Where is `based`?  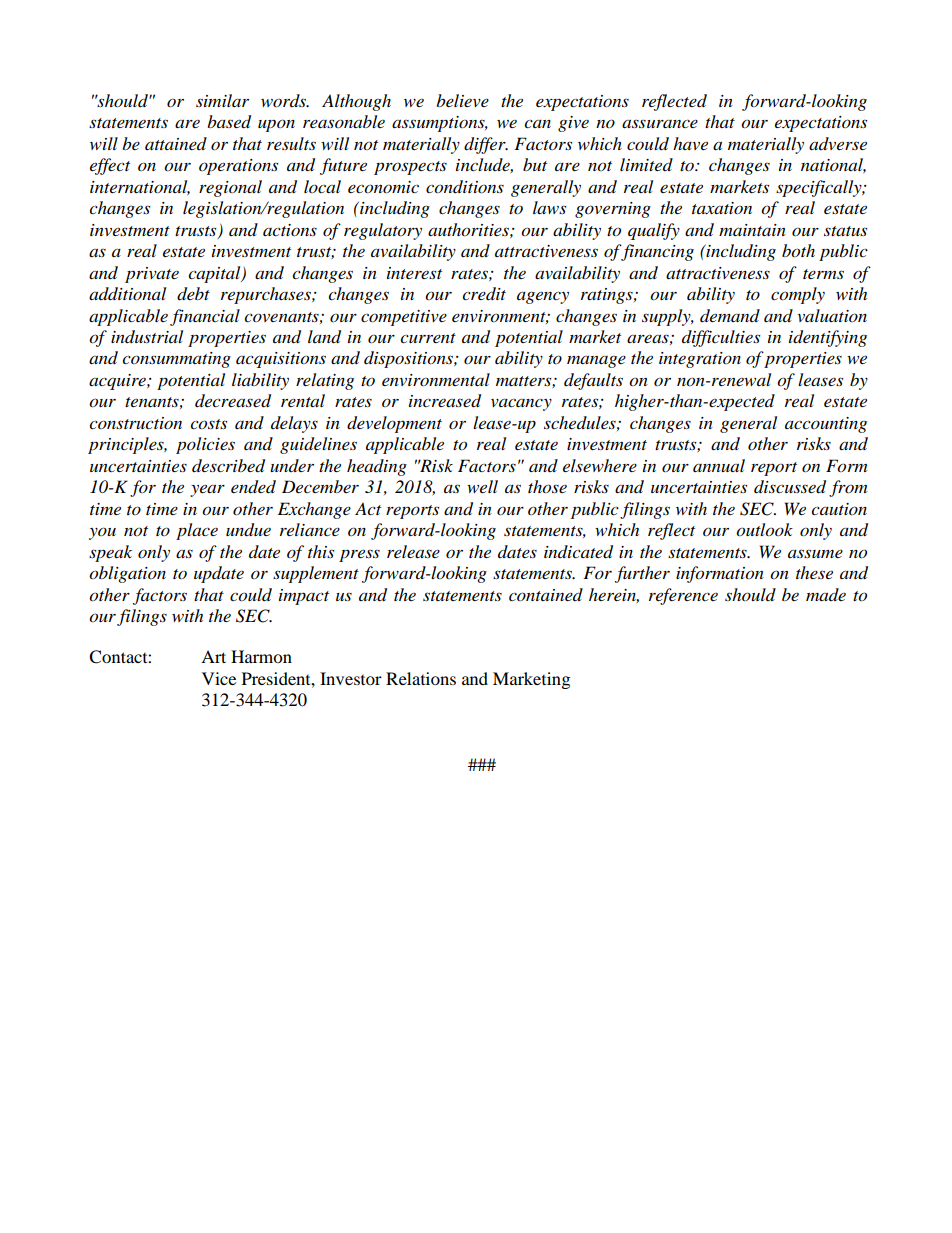
based is located at coordinates (229, 122).
